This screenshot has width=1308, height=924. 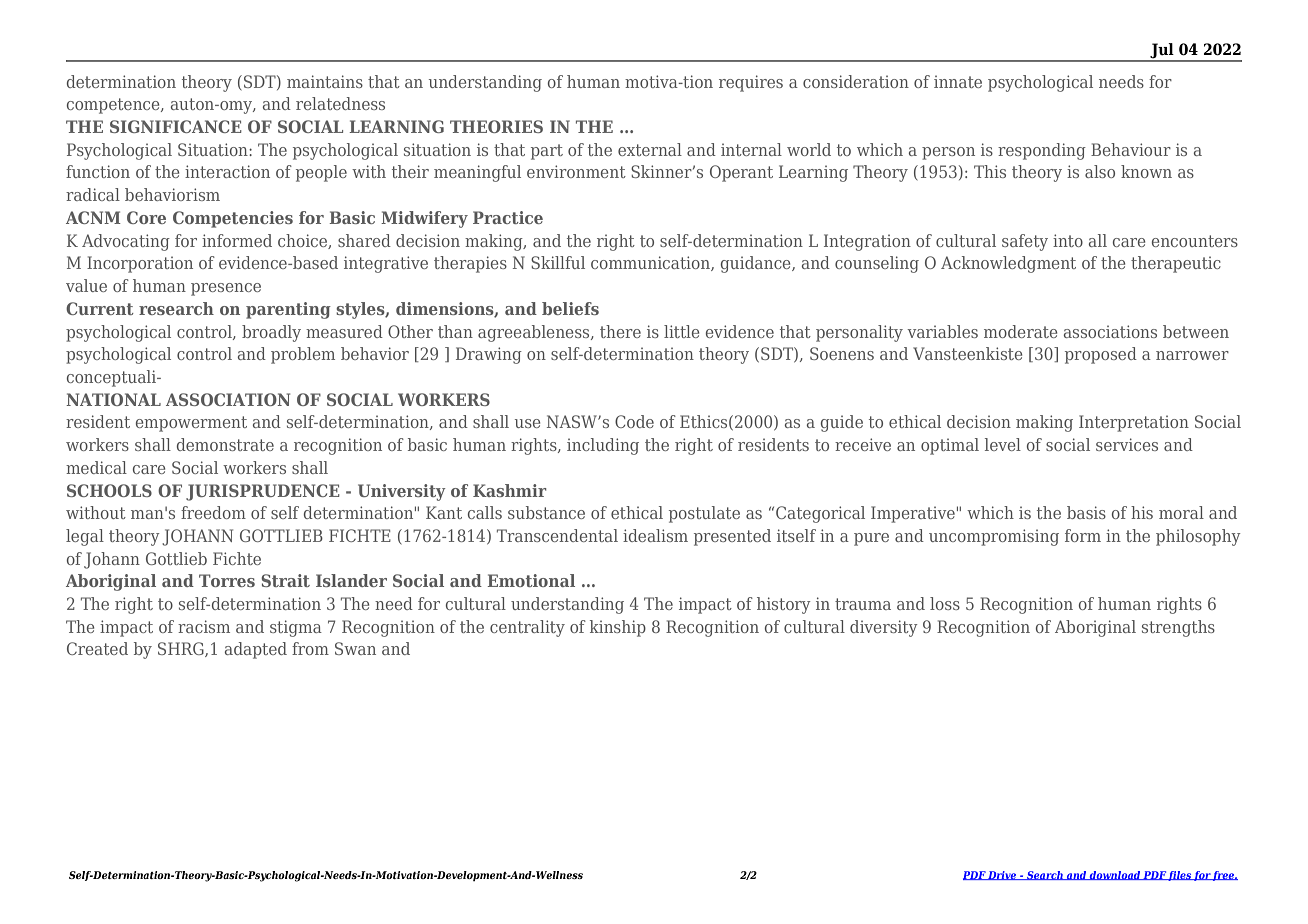 What do you see at coordinates (1003, 444) in the screenshot?
I see `level` at bounding box center [1003, 444].
